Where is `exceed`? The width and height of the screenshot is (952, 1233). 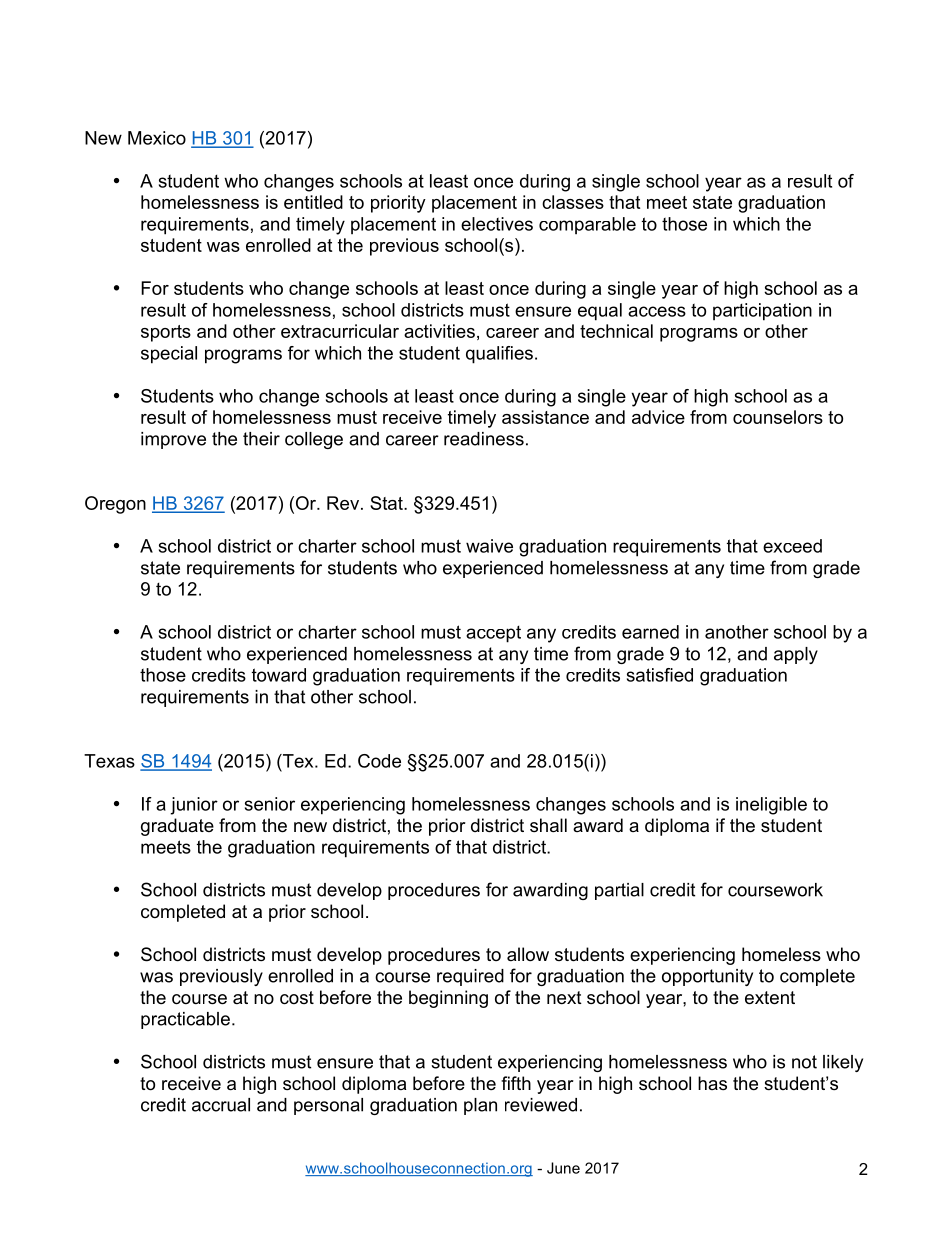
exceed is located at coordinates (792, 546).
